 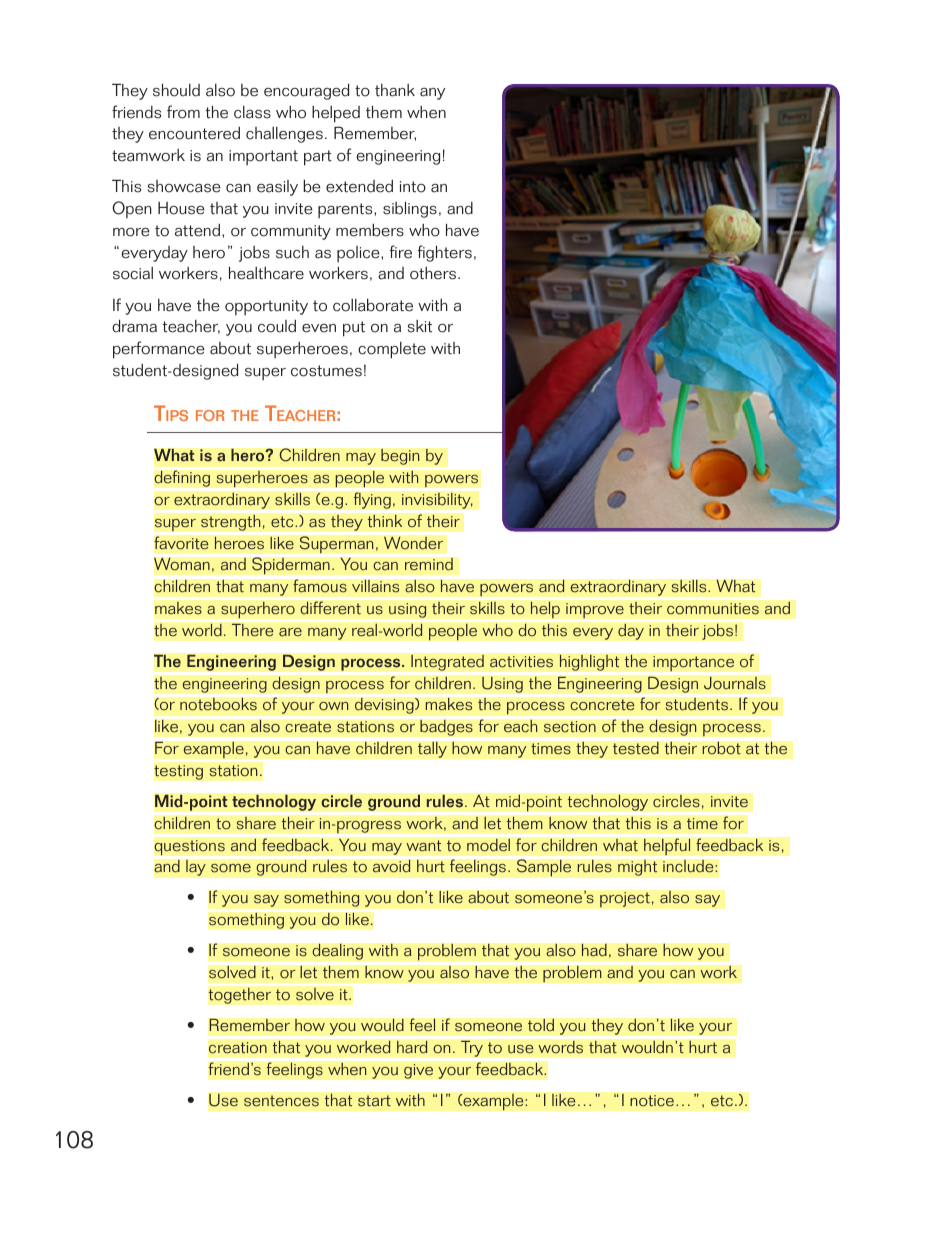 I want to click on strength, so click(x=232, y=522).
